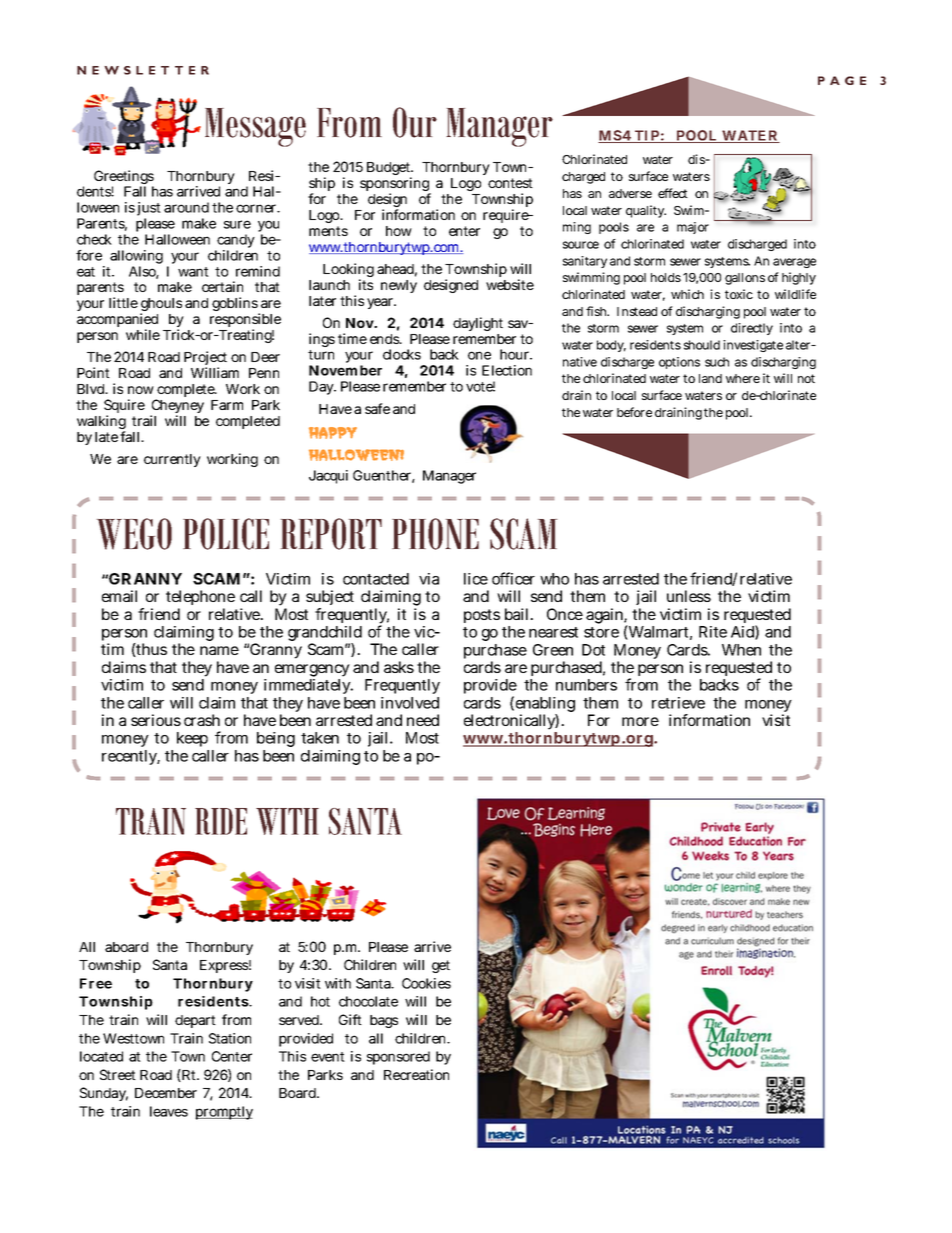  I want to click on PAGE, so click(842, 80).
